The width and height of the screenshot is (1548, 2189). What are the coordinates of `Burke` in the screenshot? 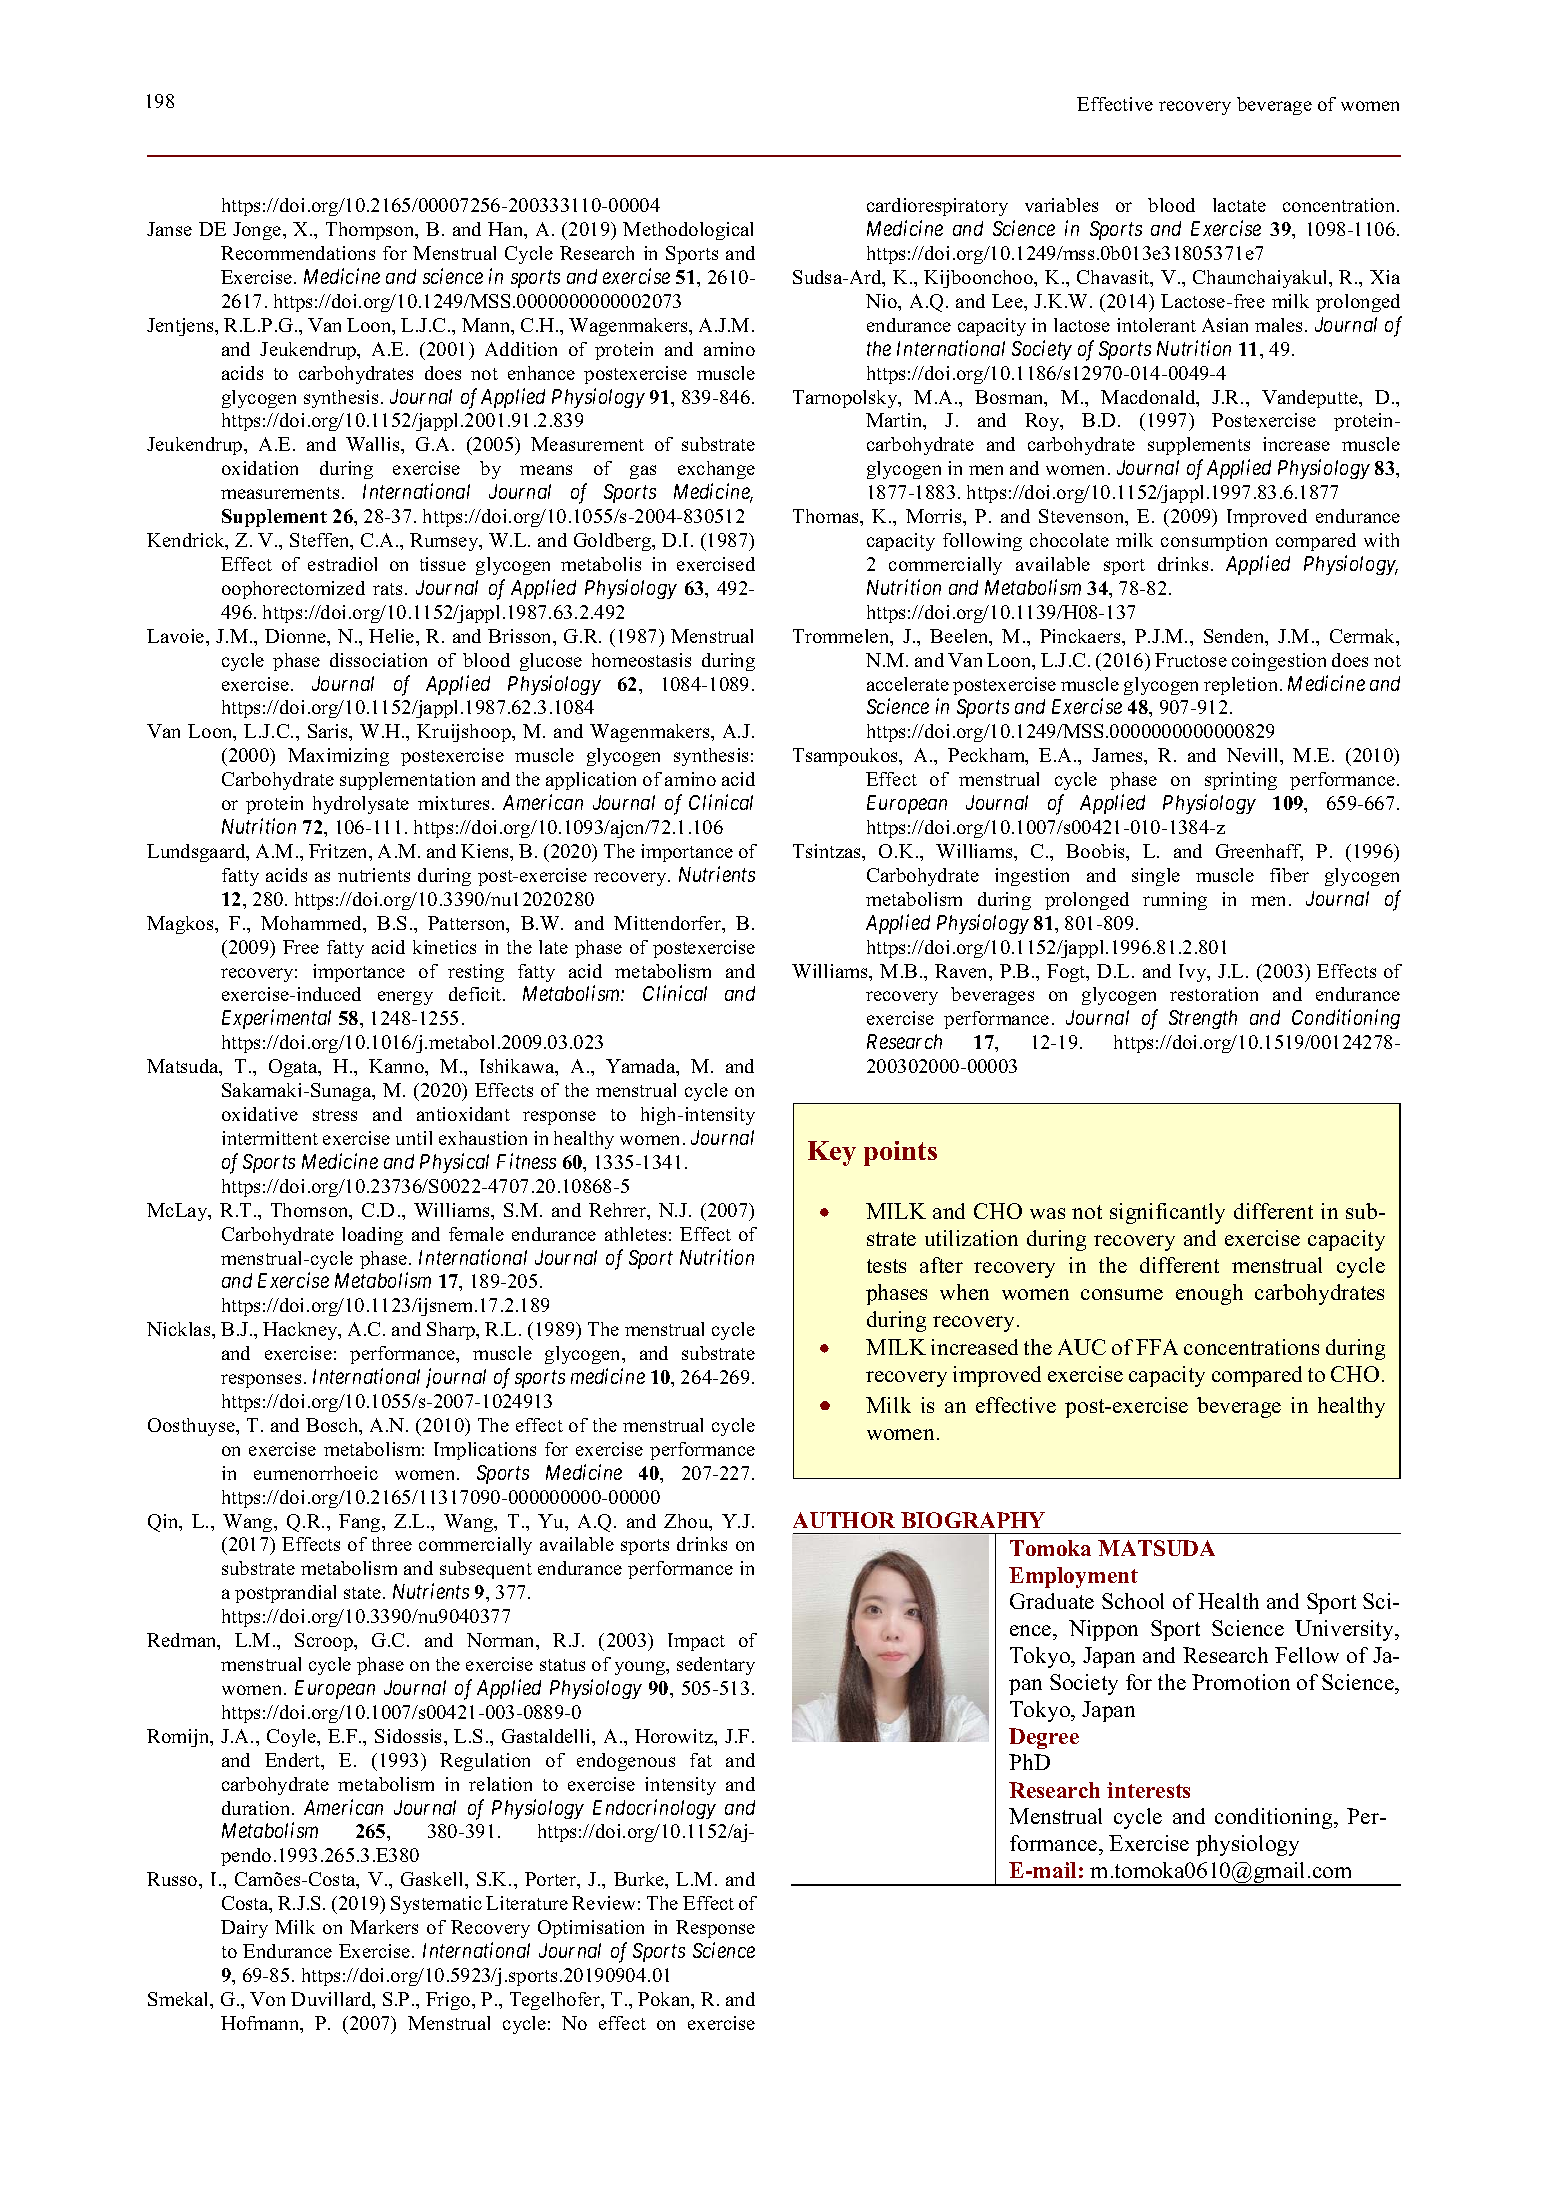 It's located at (640, 1880).
